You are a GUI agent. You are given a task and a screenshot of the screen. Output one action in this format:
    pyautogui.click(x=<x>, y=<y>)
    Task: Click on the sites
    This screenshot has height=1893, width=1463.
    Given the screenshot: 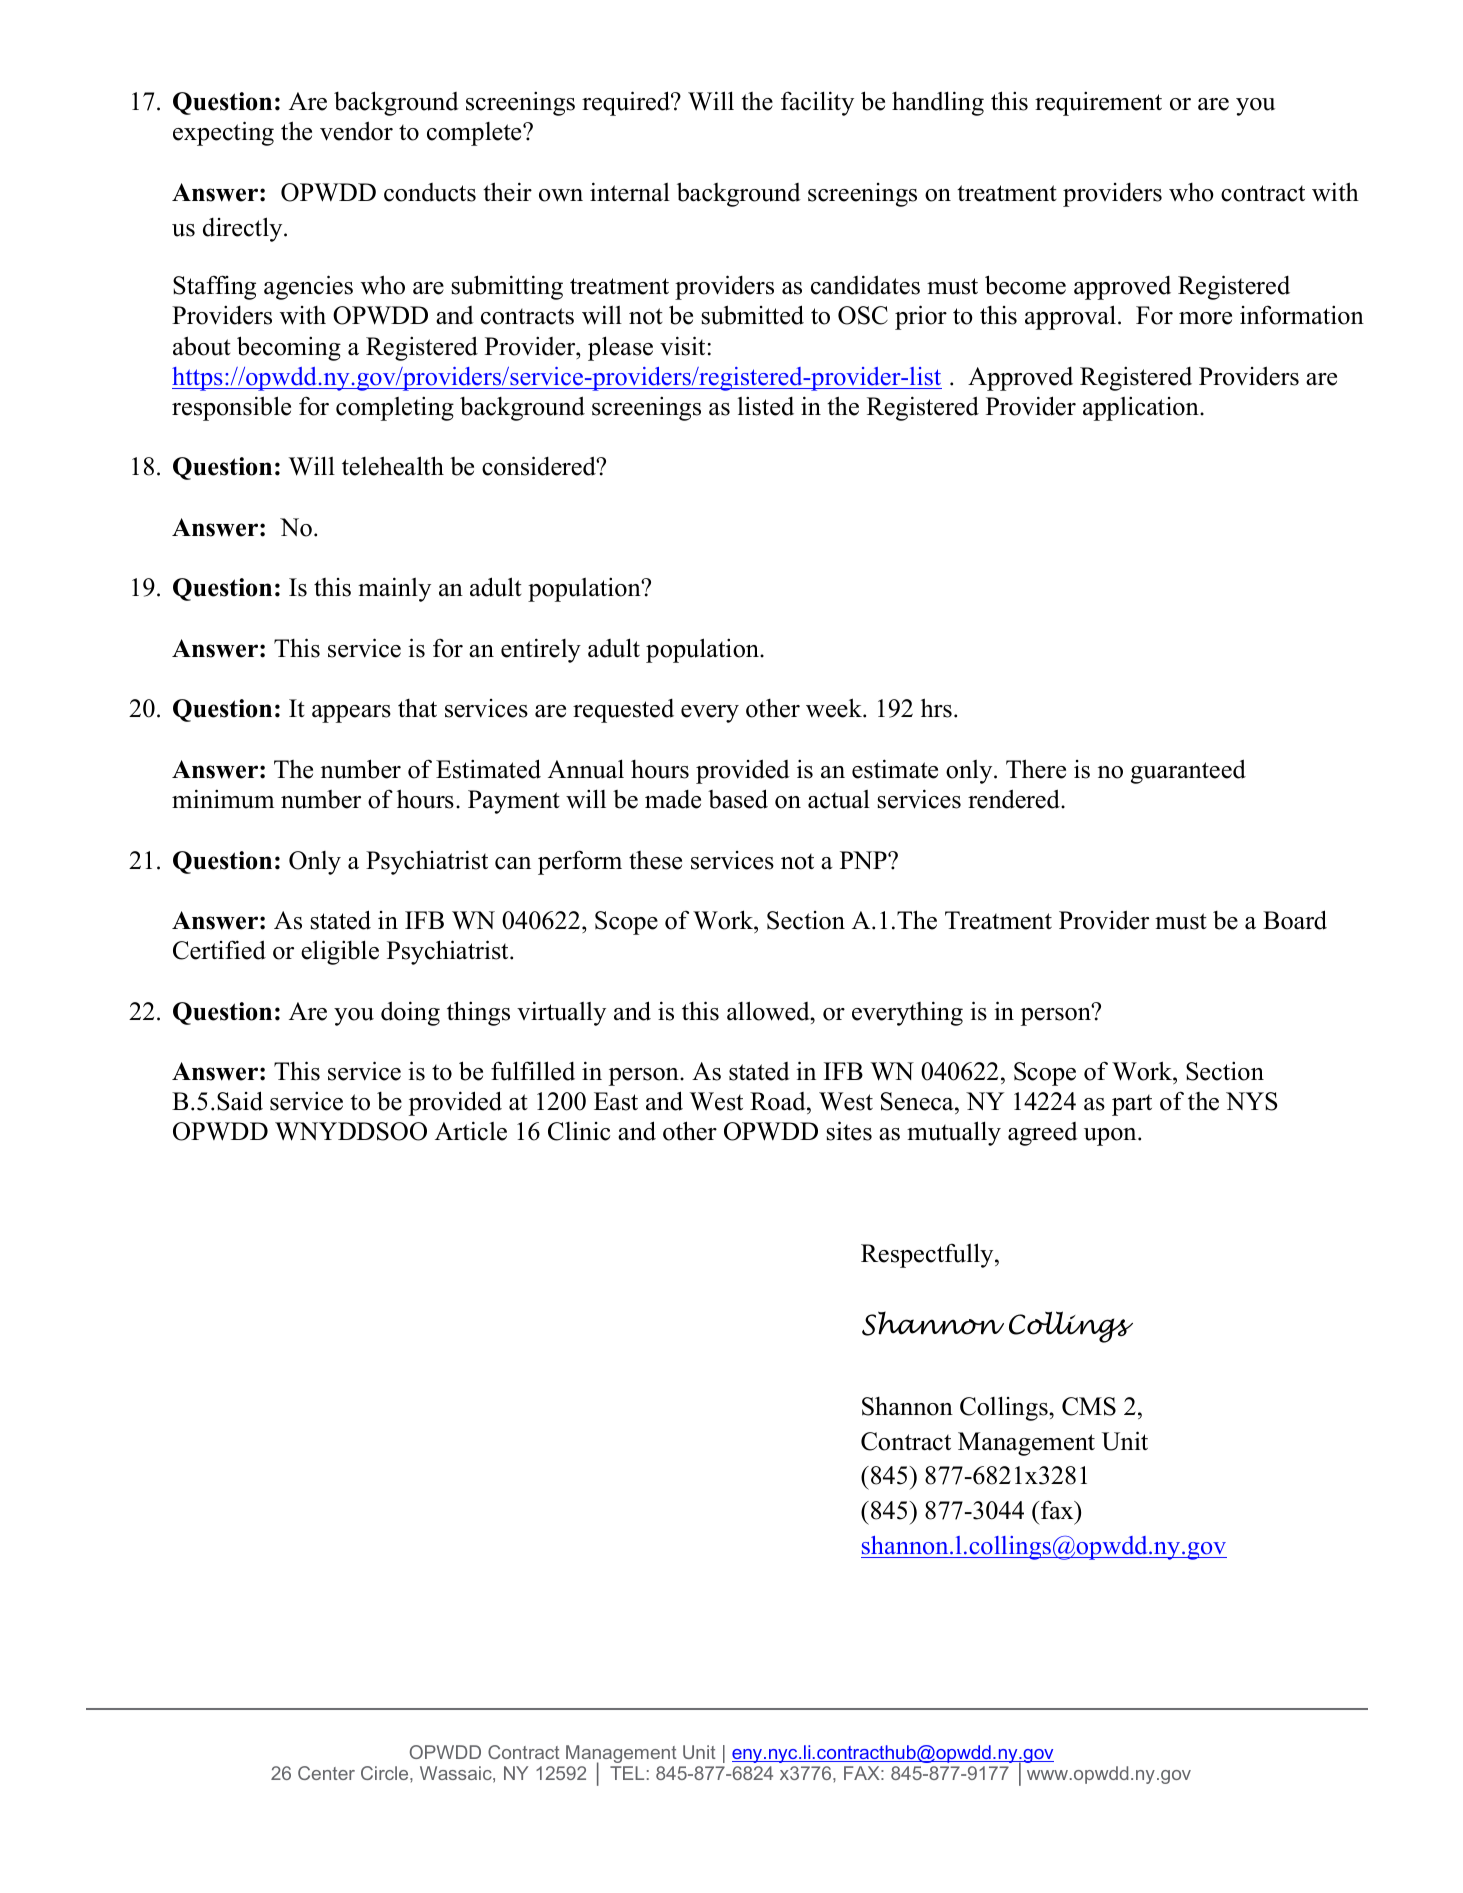 What is the action you would take?
    pyautogui.click(x=849, y=1131)
